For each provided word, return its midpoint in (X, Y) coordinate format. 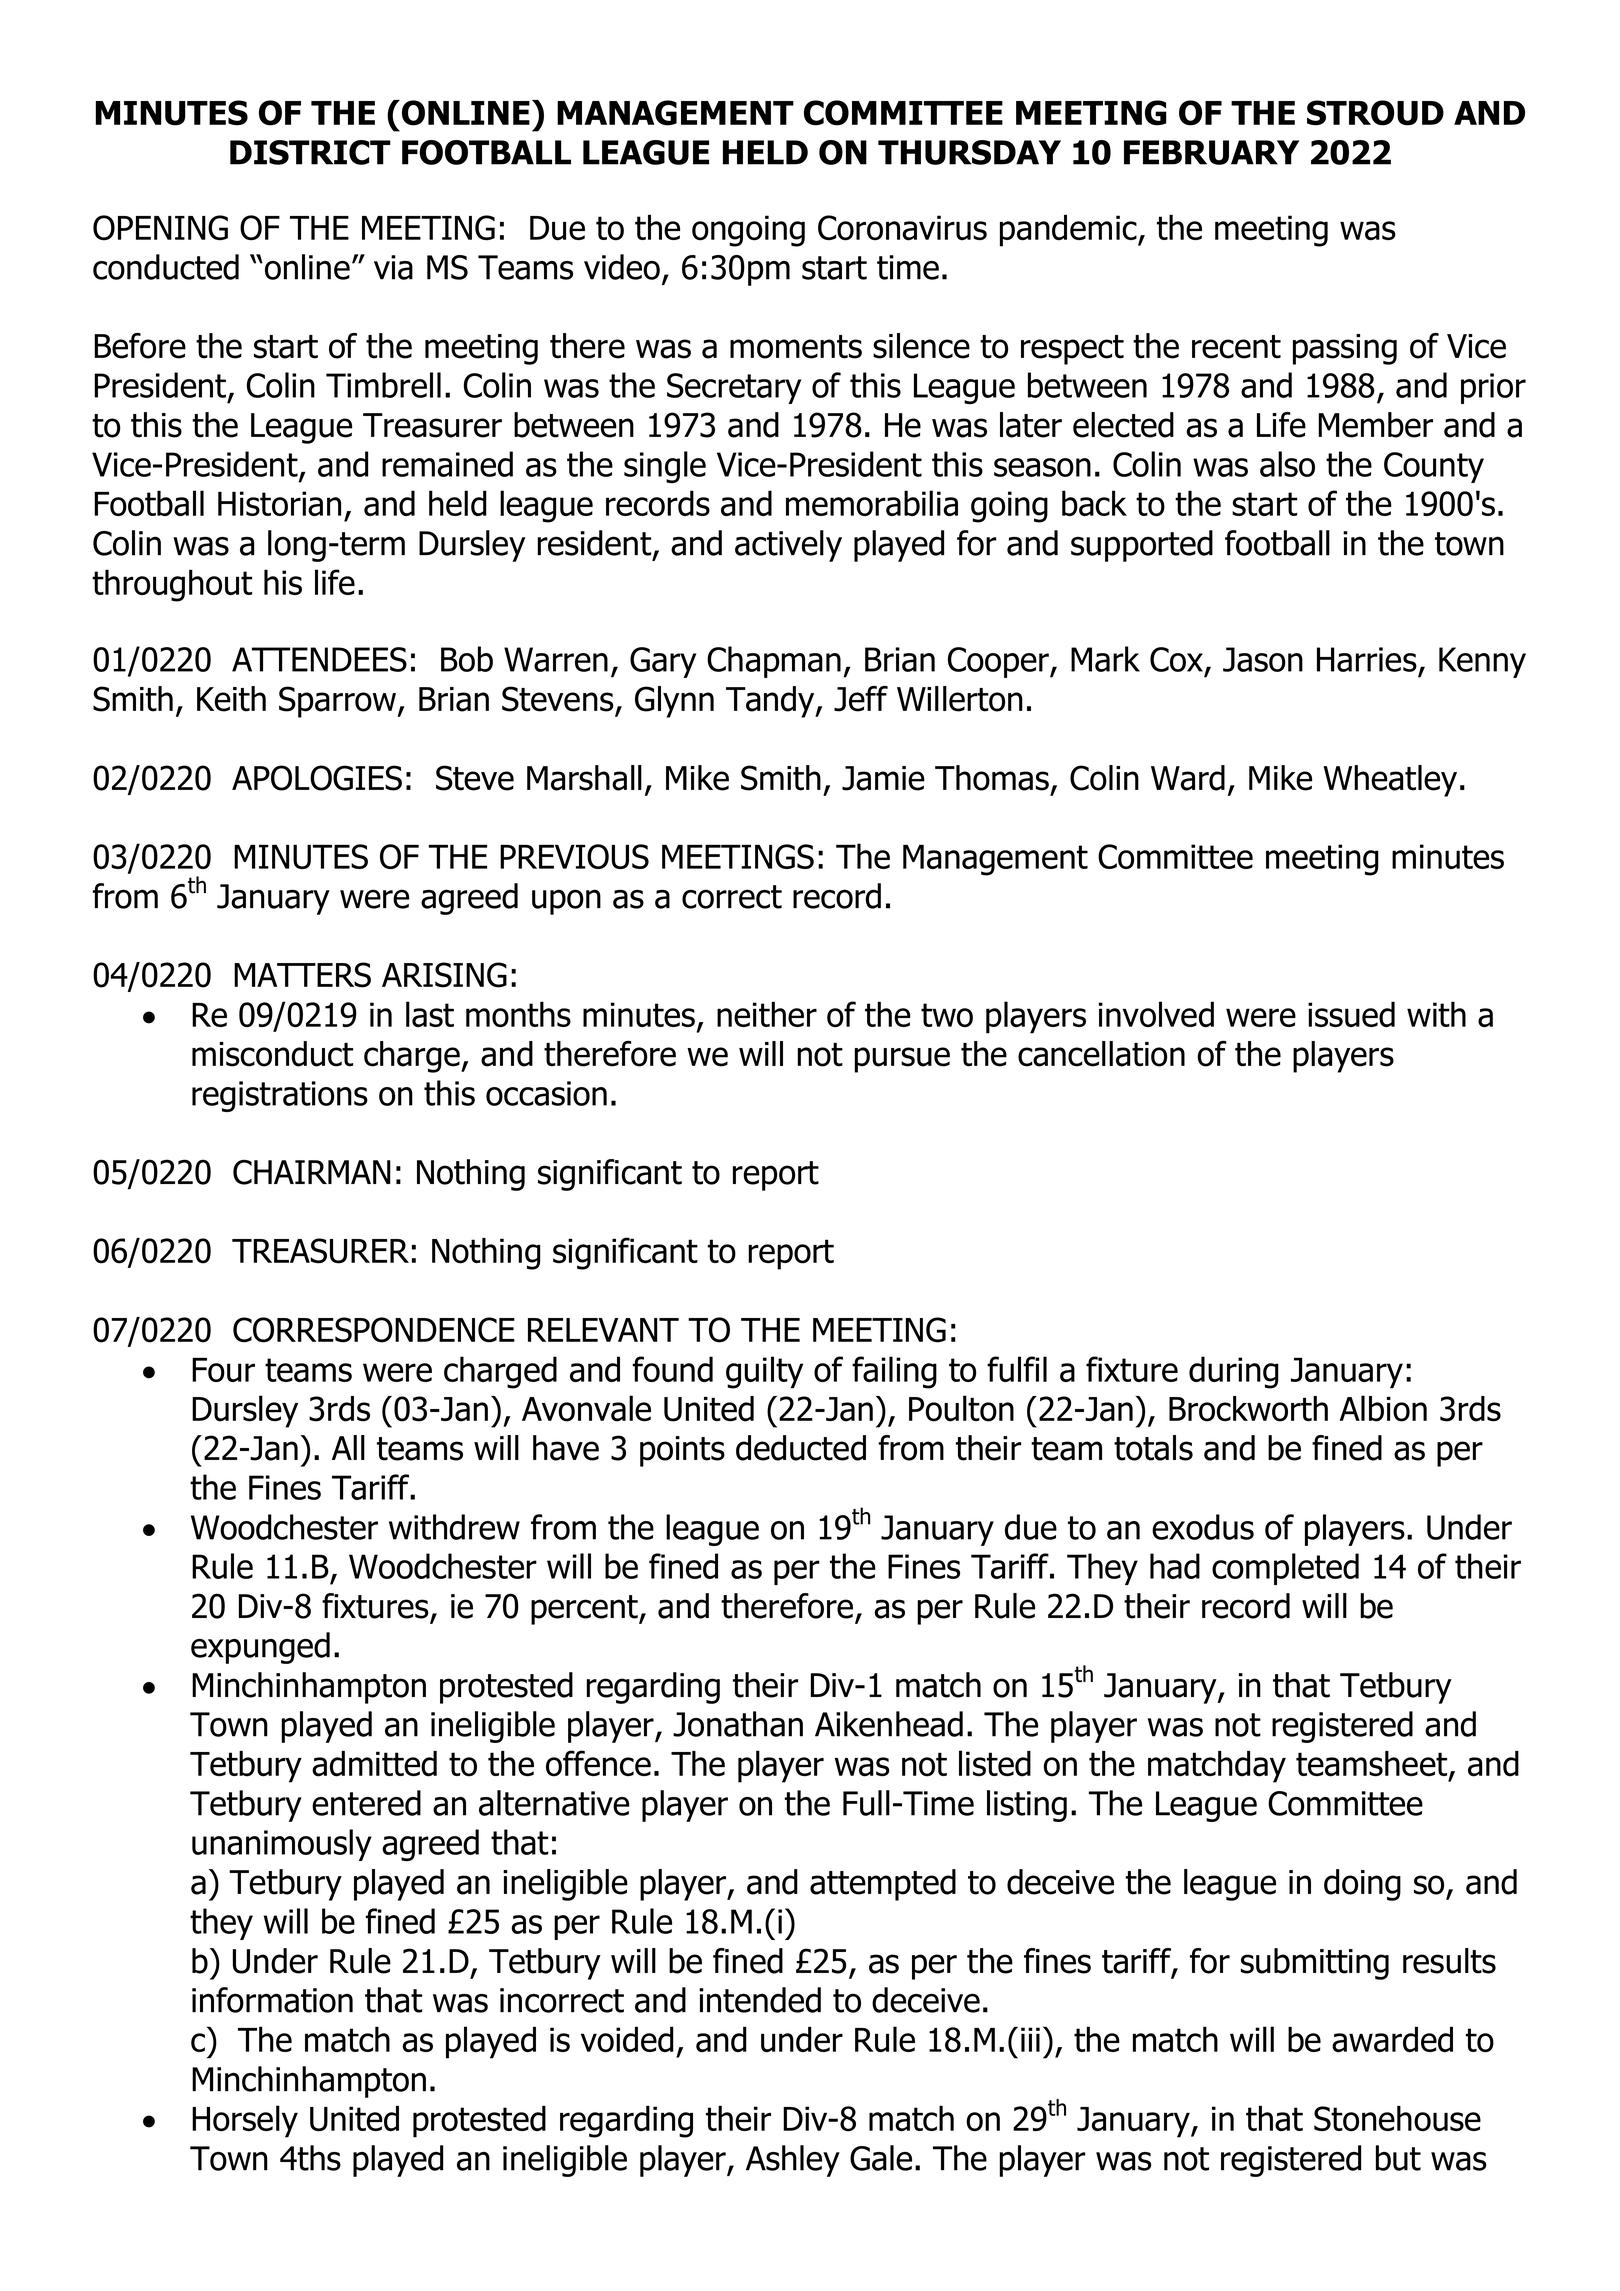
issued (1351, 1014)
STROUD (1375, 113)
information (272, 2000)
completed (1285, 1569)
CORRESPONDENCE (374, 1330)
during (1234, 1372)
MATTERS (302, 975)
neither (767, 1014)
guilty (764, 1372)
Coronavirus (902, 228)
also (1287, 464)
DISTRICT (310, 152)
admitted (374, 1764)
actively (788, 546)
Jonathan (738, 1724)
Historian (279, 503)
